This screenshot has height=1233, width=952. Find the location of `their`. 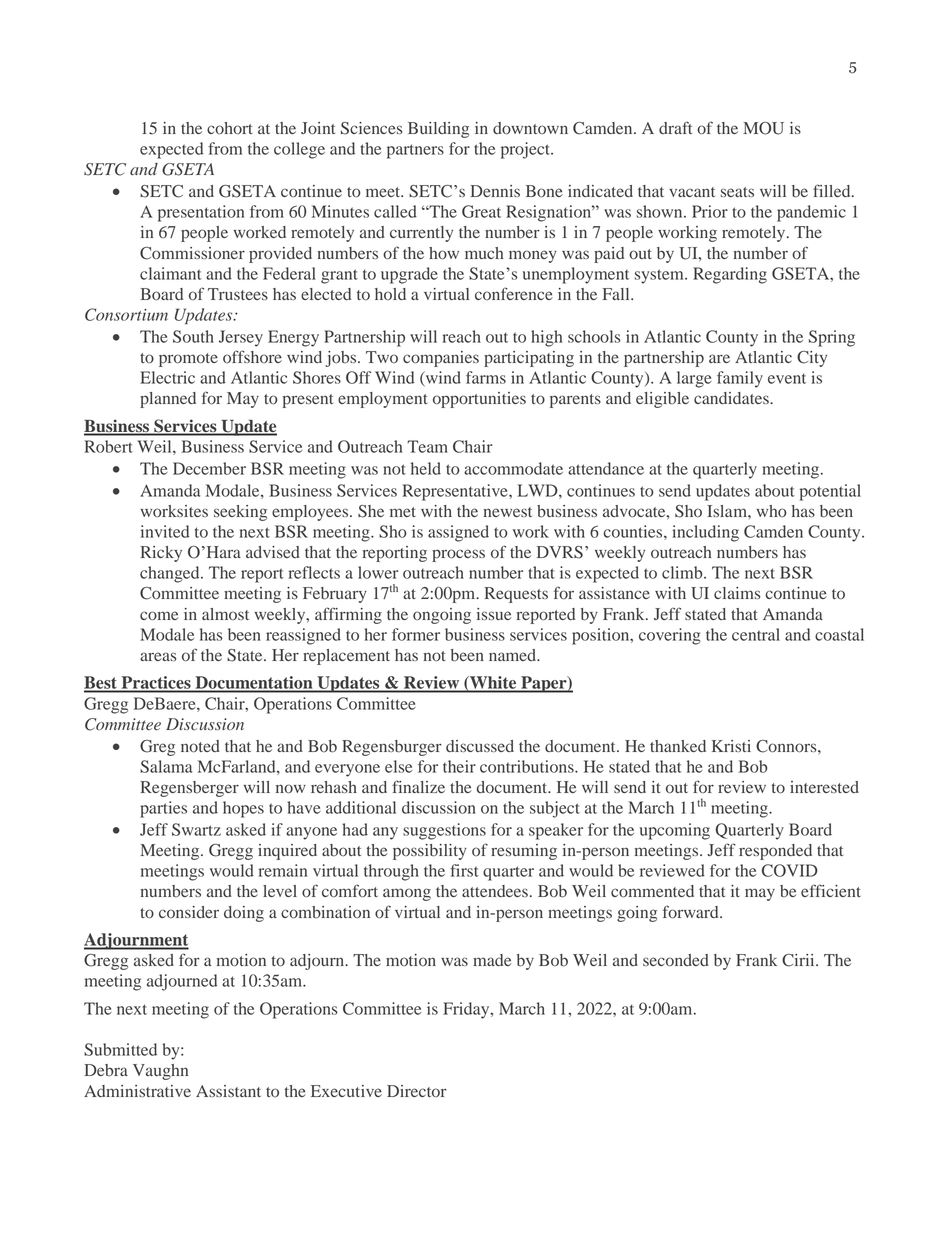

their is located at coordinates (459, 766).
